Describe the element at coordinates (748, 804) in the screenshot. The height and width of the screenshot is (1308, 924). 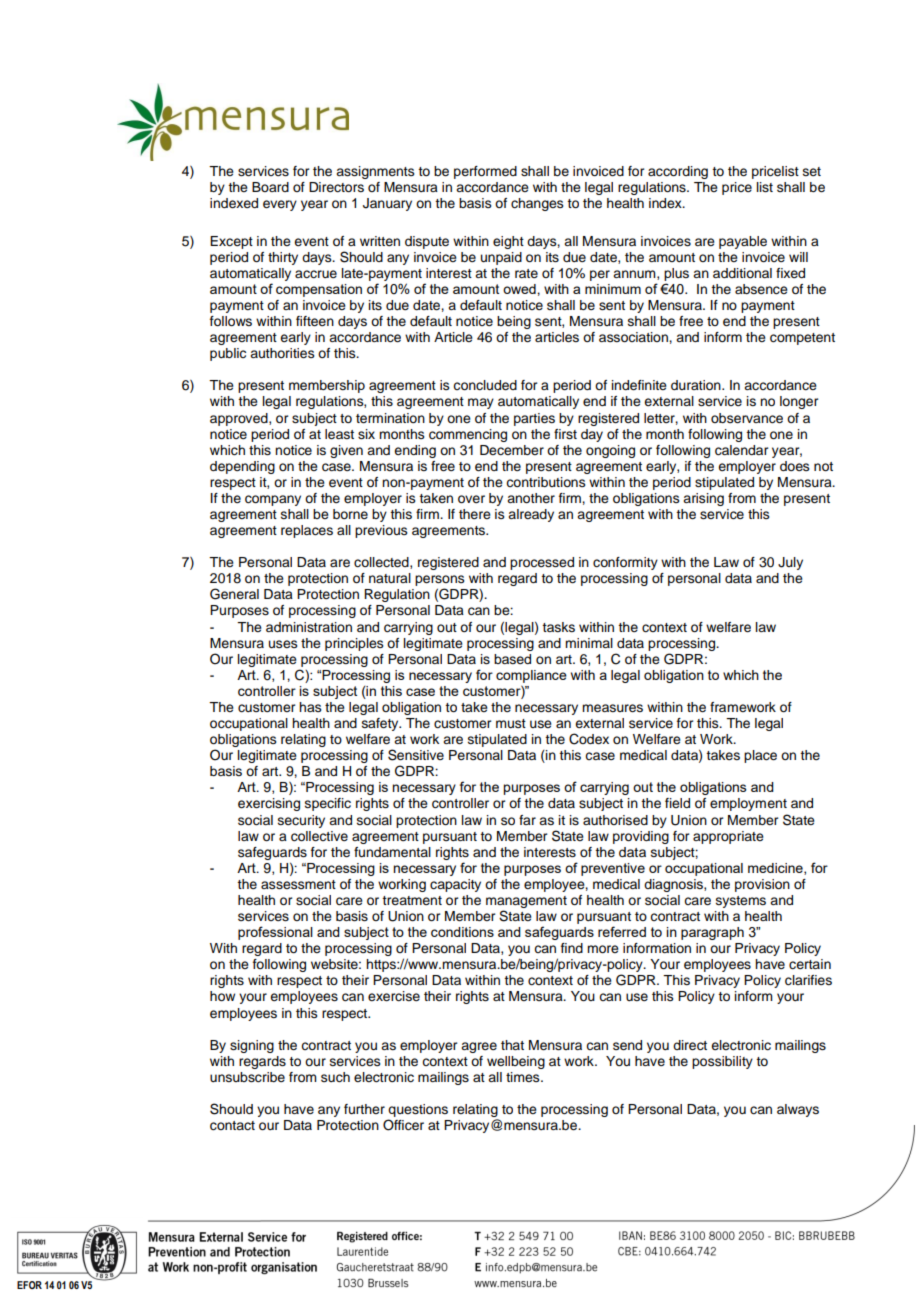
I see `employment` at that location.
